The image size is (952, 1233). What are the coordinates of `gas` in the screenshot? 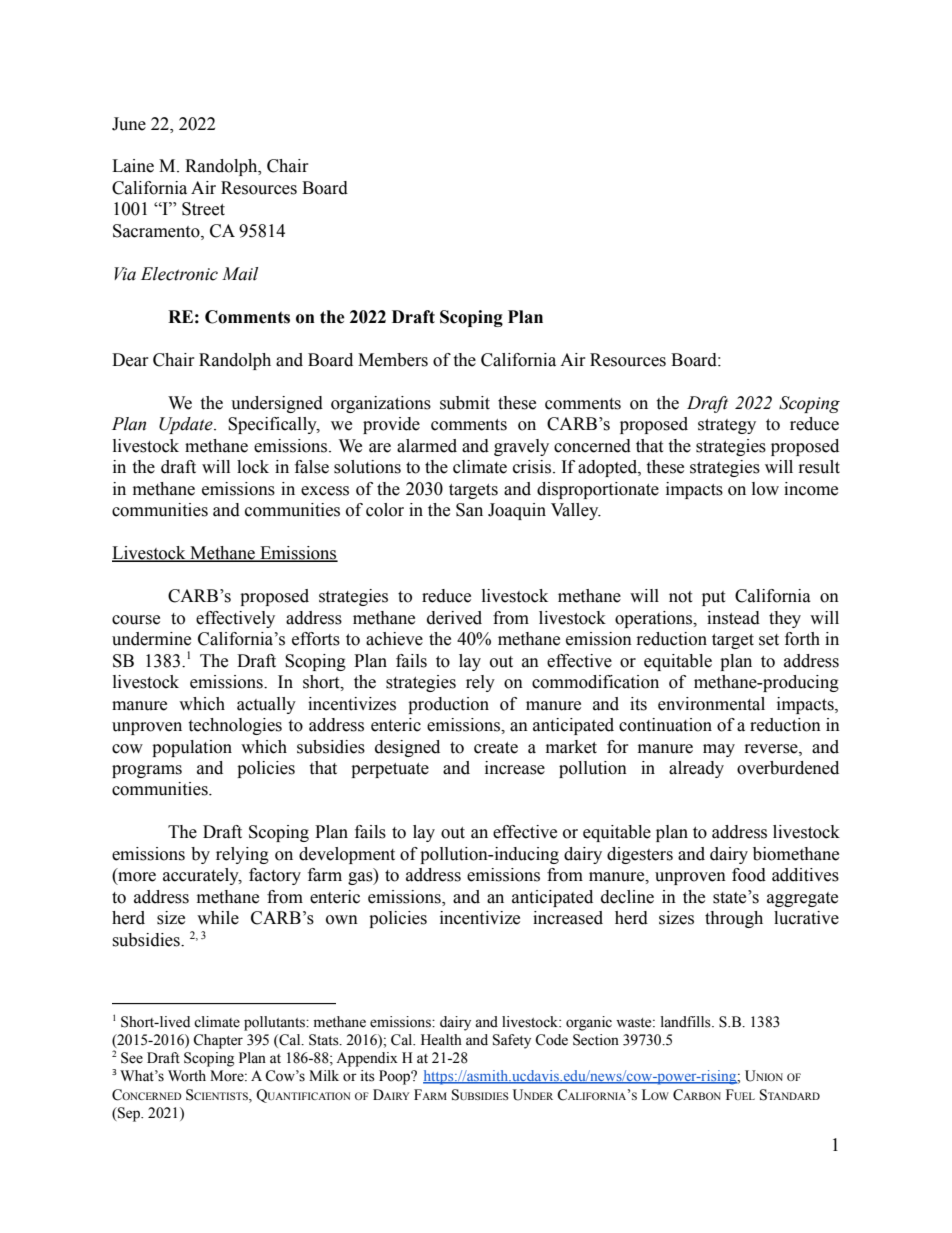 It's located at (361, 878).
